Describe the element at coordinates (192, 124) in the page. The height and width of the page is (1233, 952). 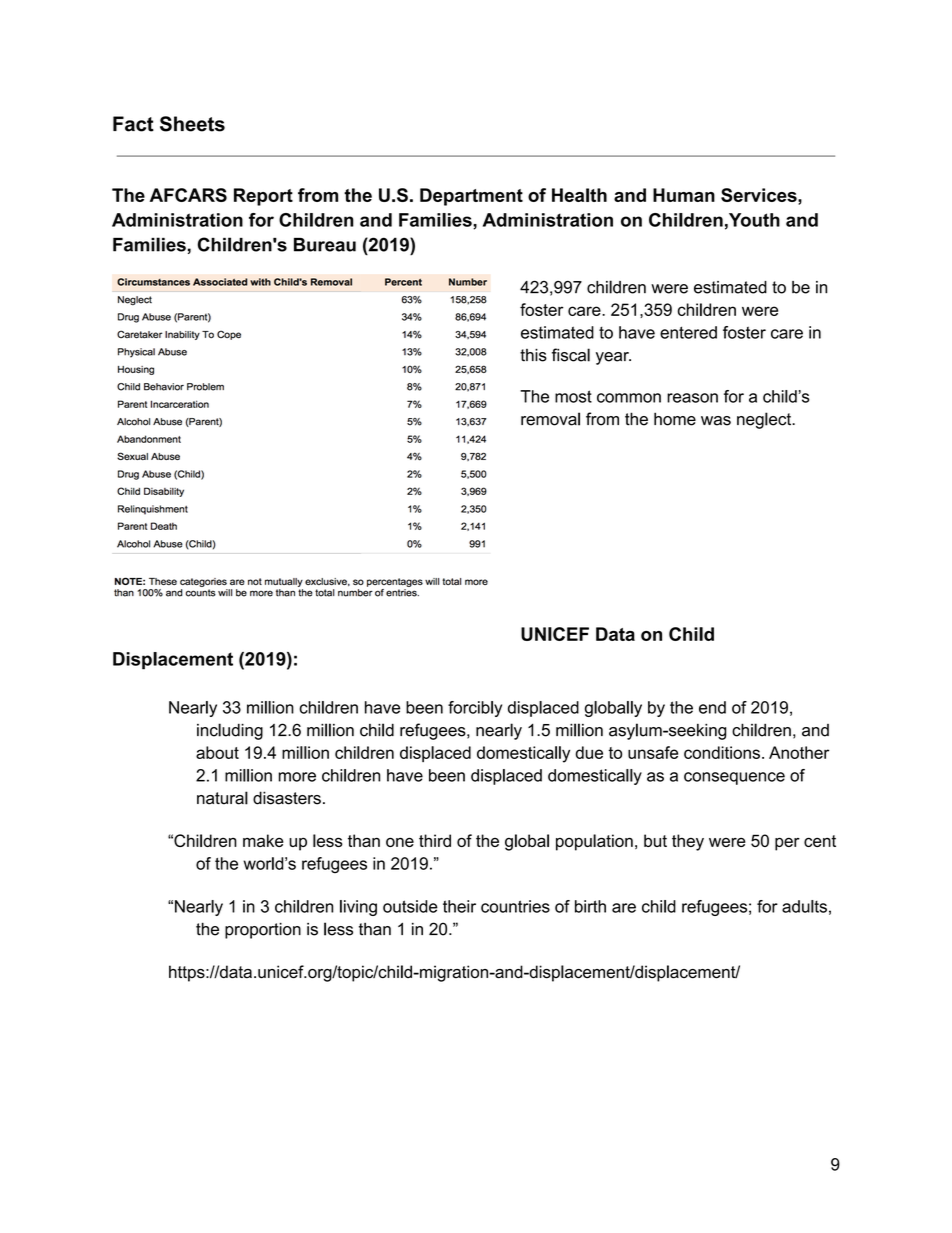
I see `Sheets` at that location.
